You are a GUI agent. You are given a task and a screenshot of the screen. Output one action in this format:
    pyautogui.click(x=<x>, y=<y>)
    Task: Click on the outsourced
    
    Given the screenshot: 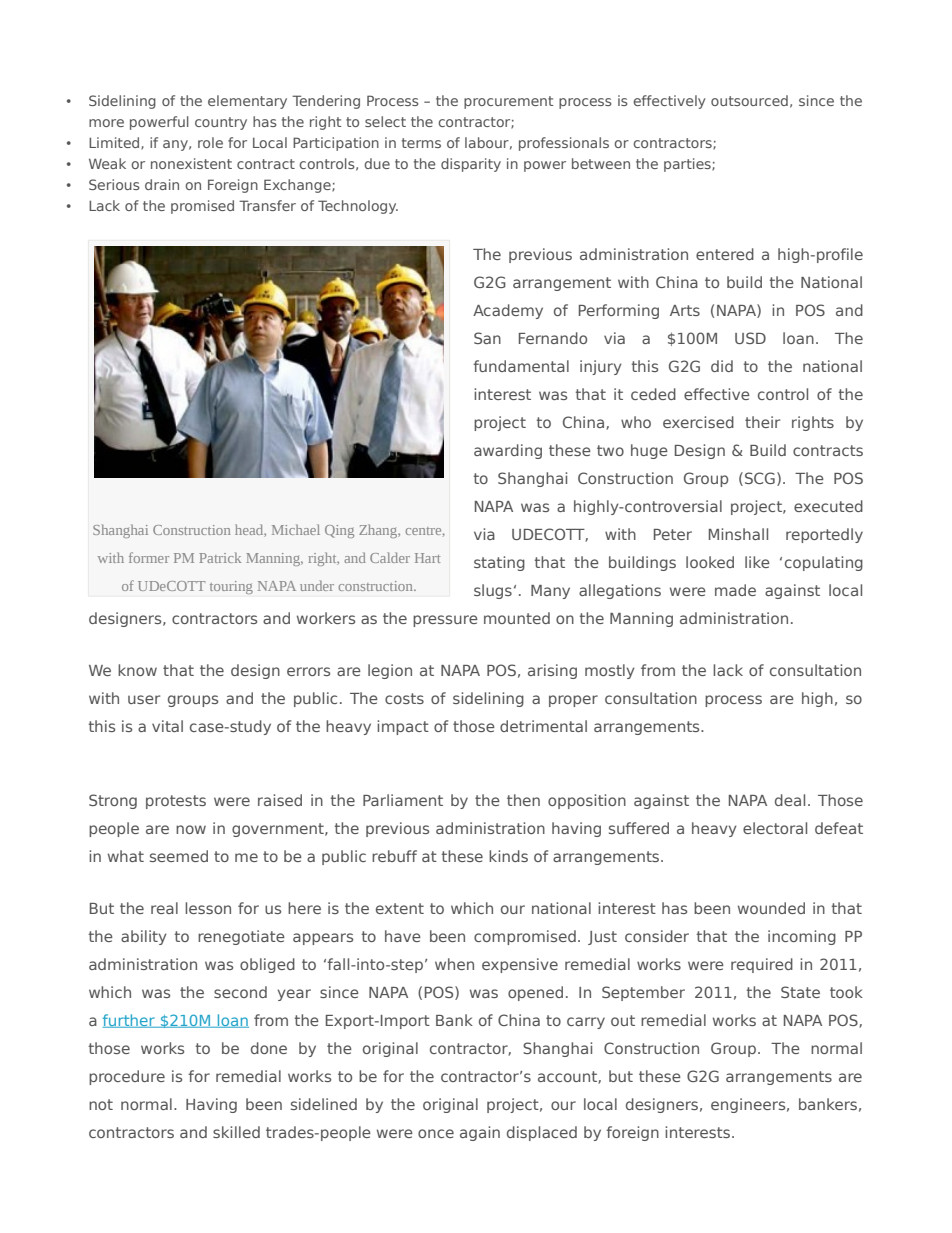 What is the action you would take?
    pyautogui.click(x=749, y=100)
